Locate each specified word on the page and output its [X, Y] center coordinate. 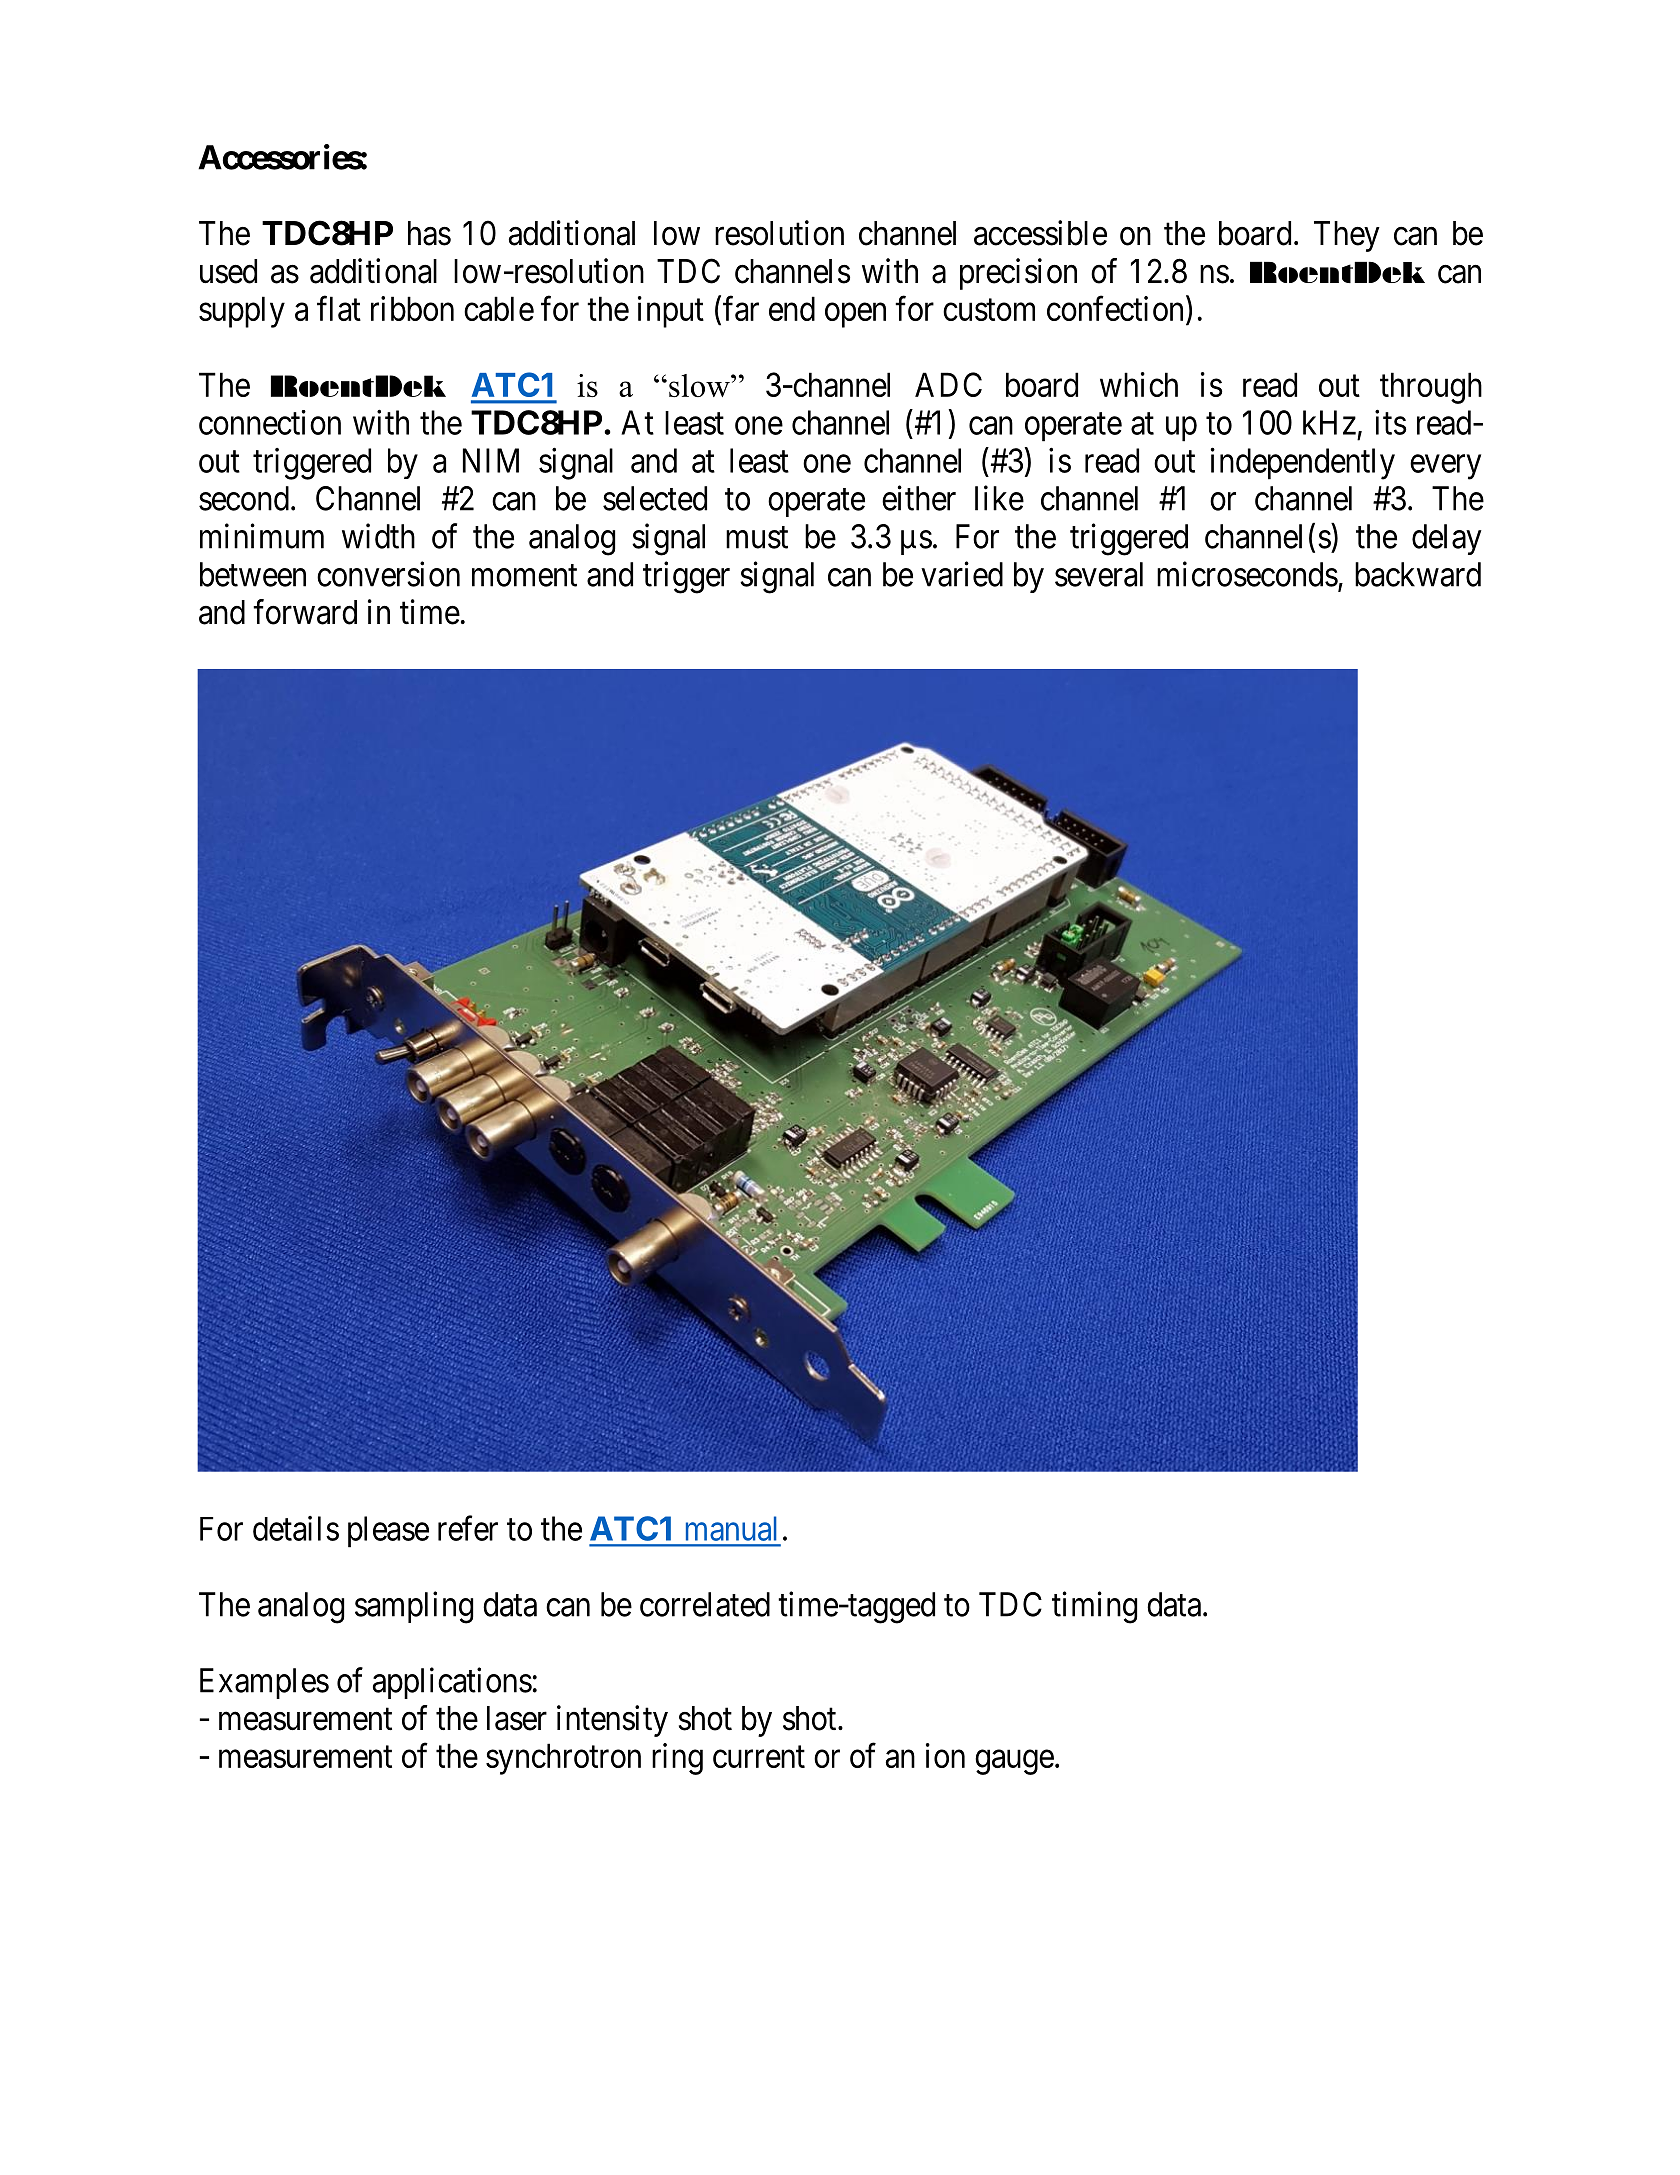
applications [452, 1683]
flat [339, 308]
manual [731, 1528]
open [855, 315]
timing [1094, 1607]
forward [305, 612]
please [388, 1532]
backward [1418, 574]
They [1347, 236]
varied [962, 574]
